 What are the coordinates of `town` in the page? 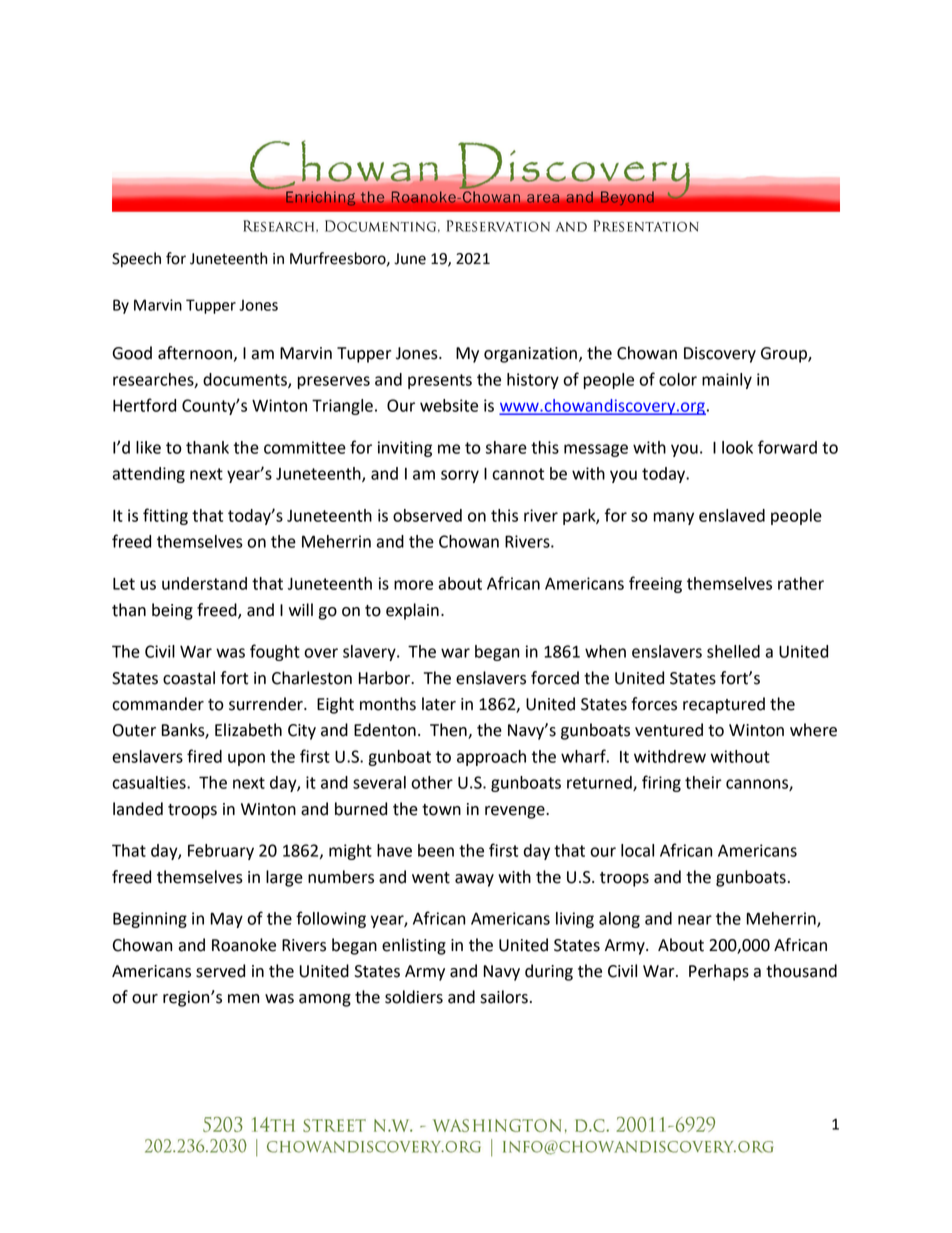 It's located at (441, 810).
